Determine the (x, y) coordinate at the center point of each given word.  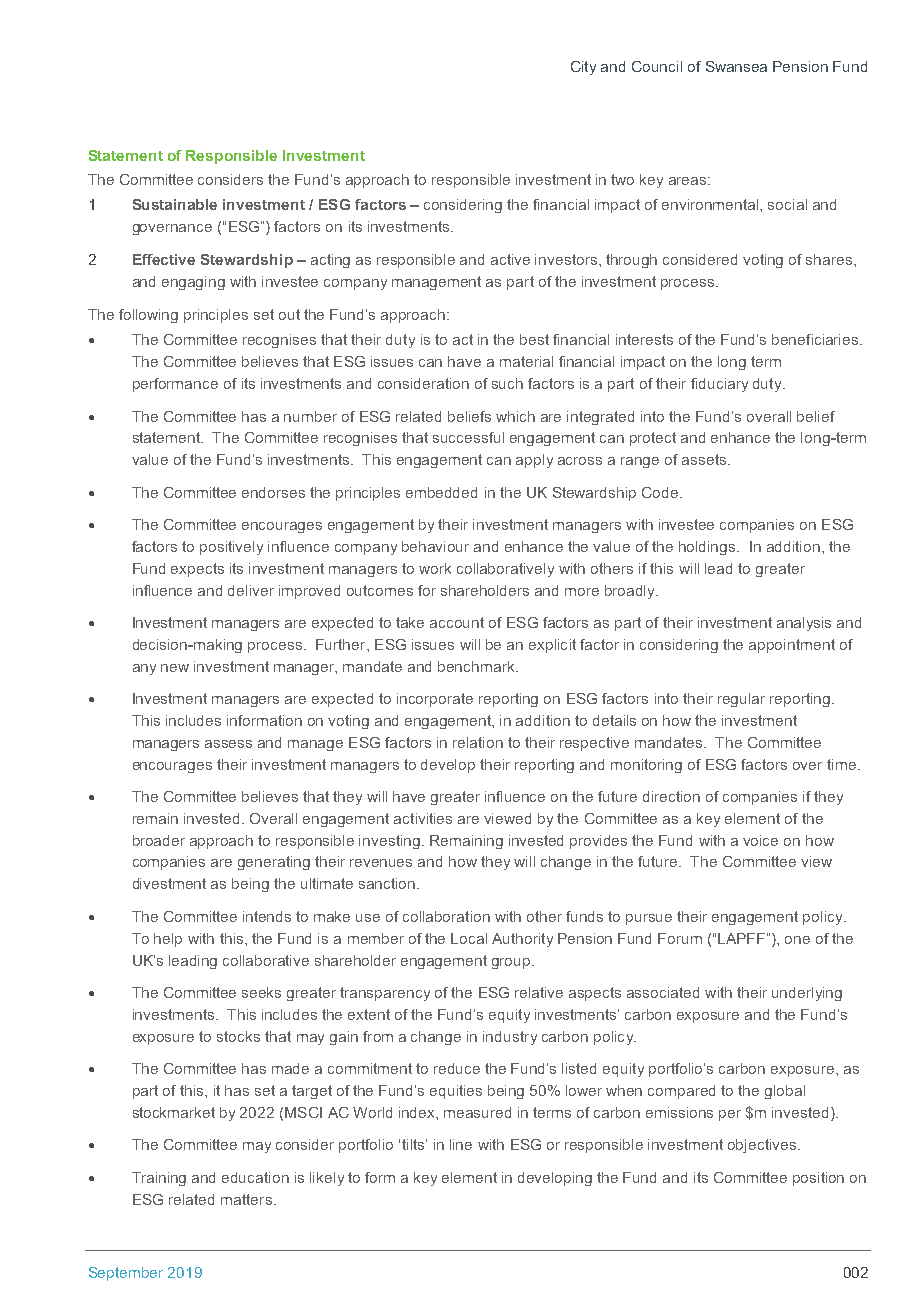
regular (741, 700)
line (461, 1144)
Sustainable (175, 204)
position (818, 1179)
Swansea (736, 66)
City (583, 68)
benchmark (478, 666)
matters (246, 1199)
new (175, 668)
